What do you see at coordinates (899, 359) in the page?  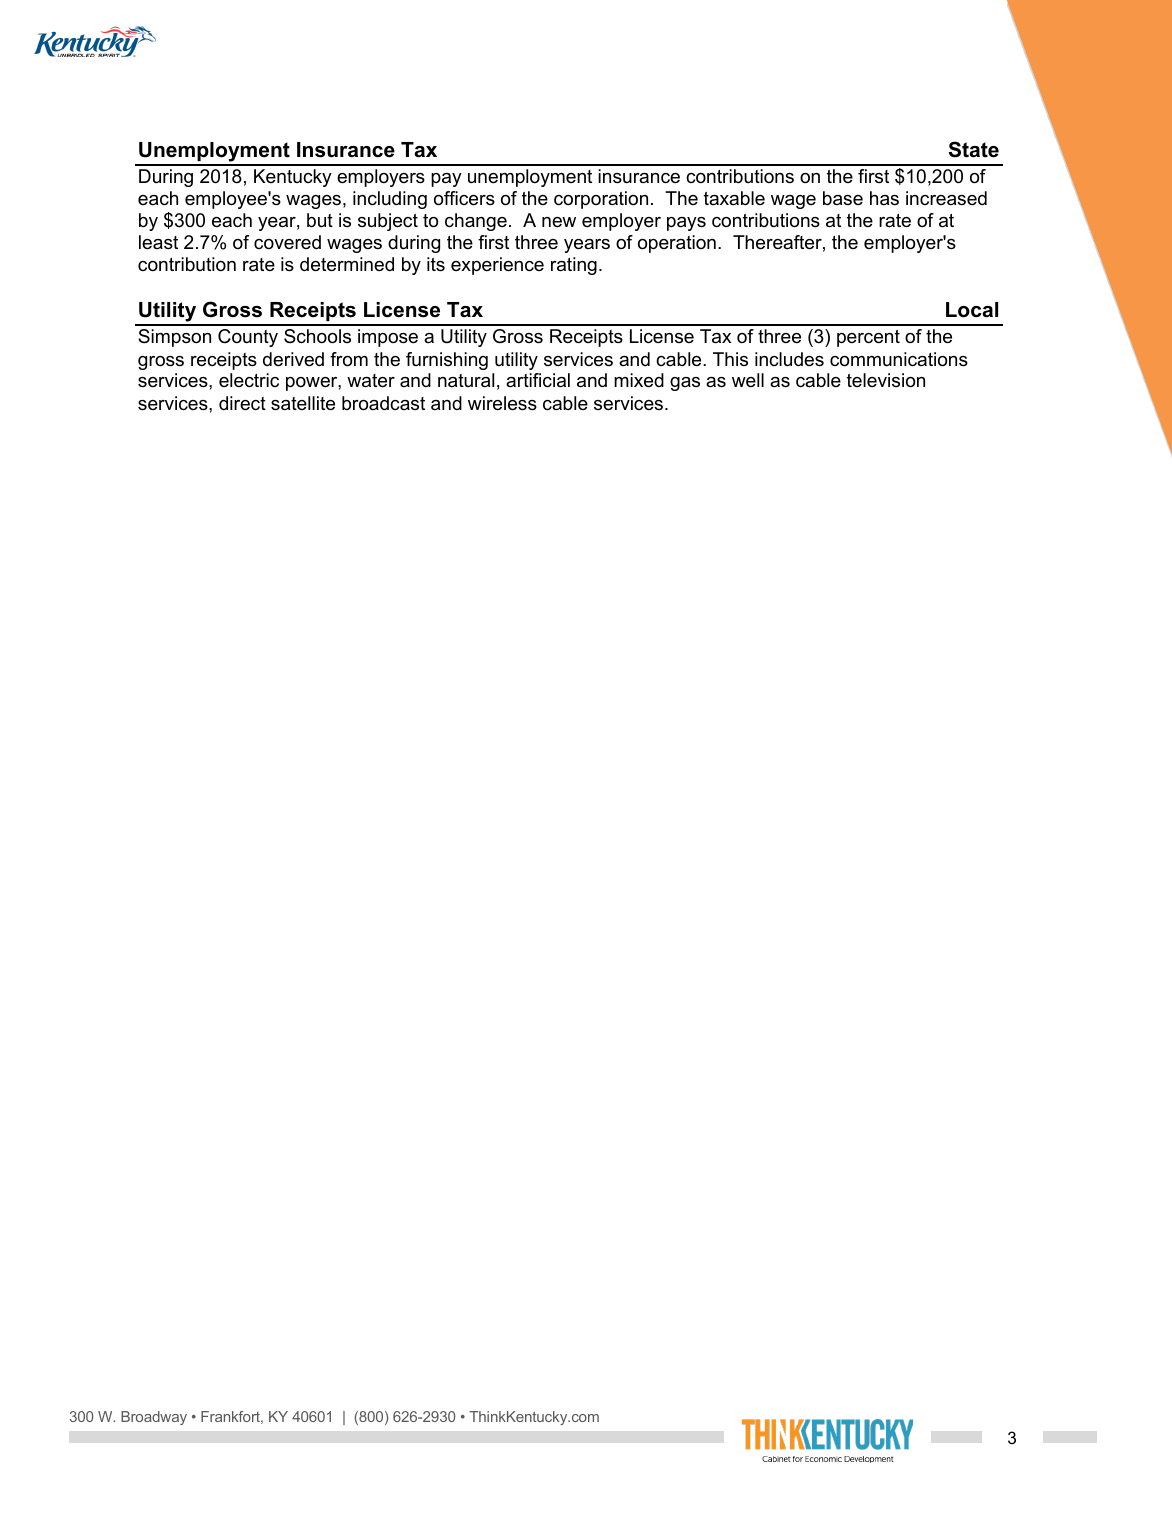 I see `communications` at bounding box center [899, 359].
